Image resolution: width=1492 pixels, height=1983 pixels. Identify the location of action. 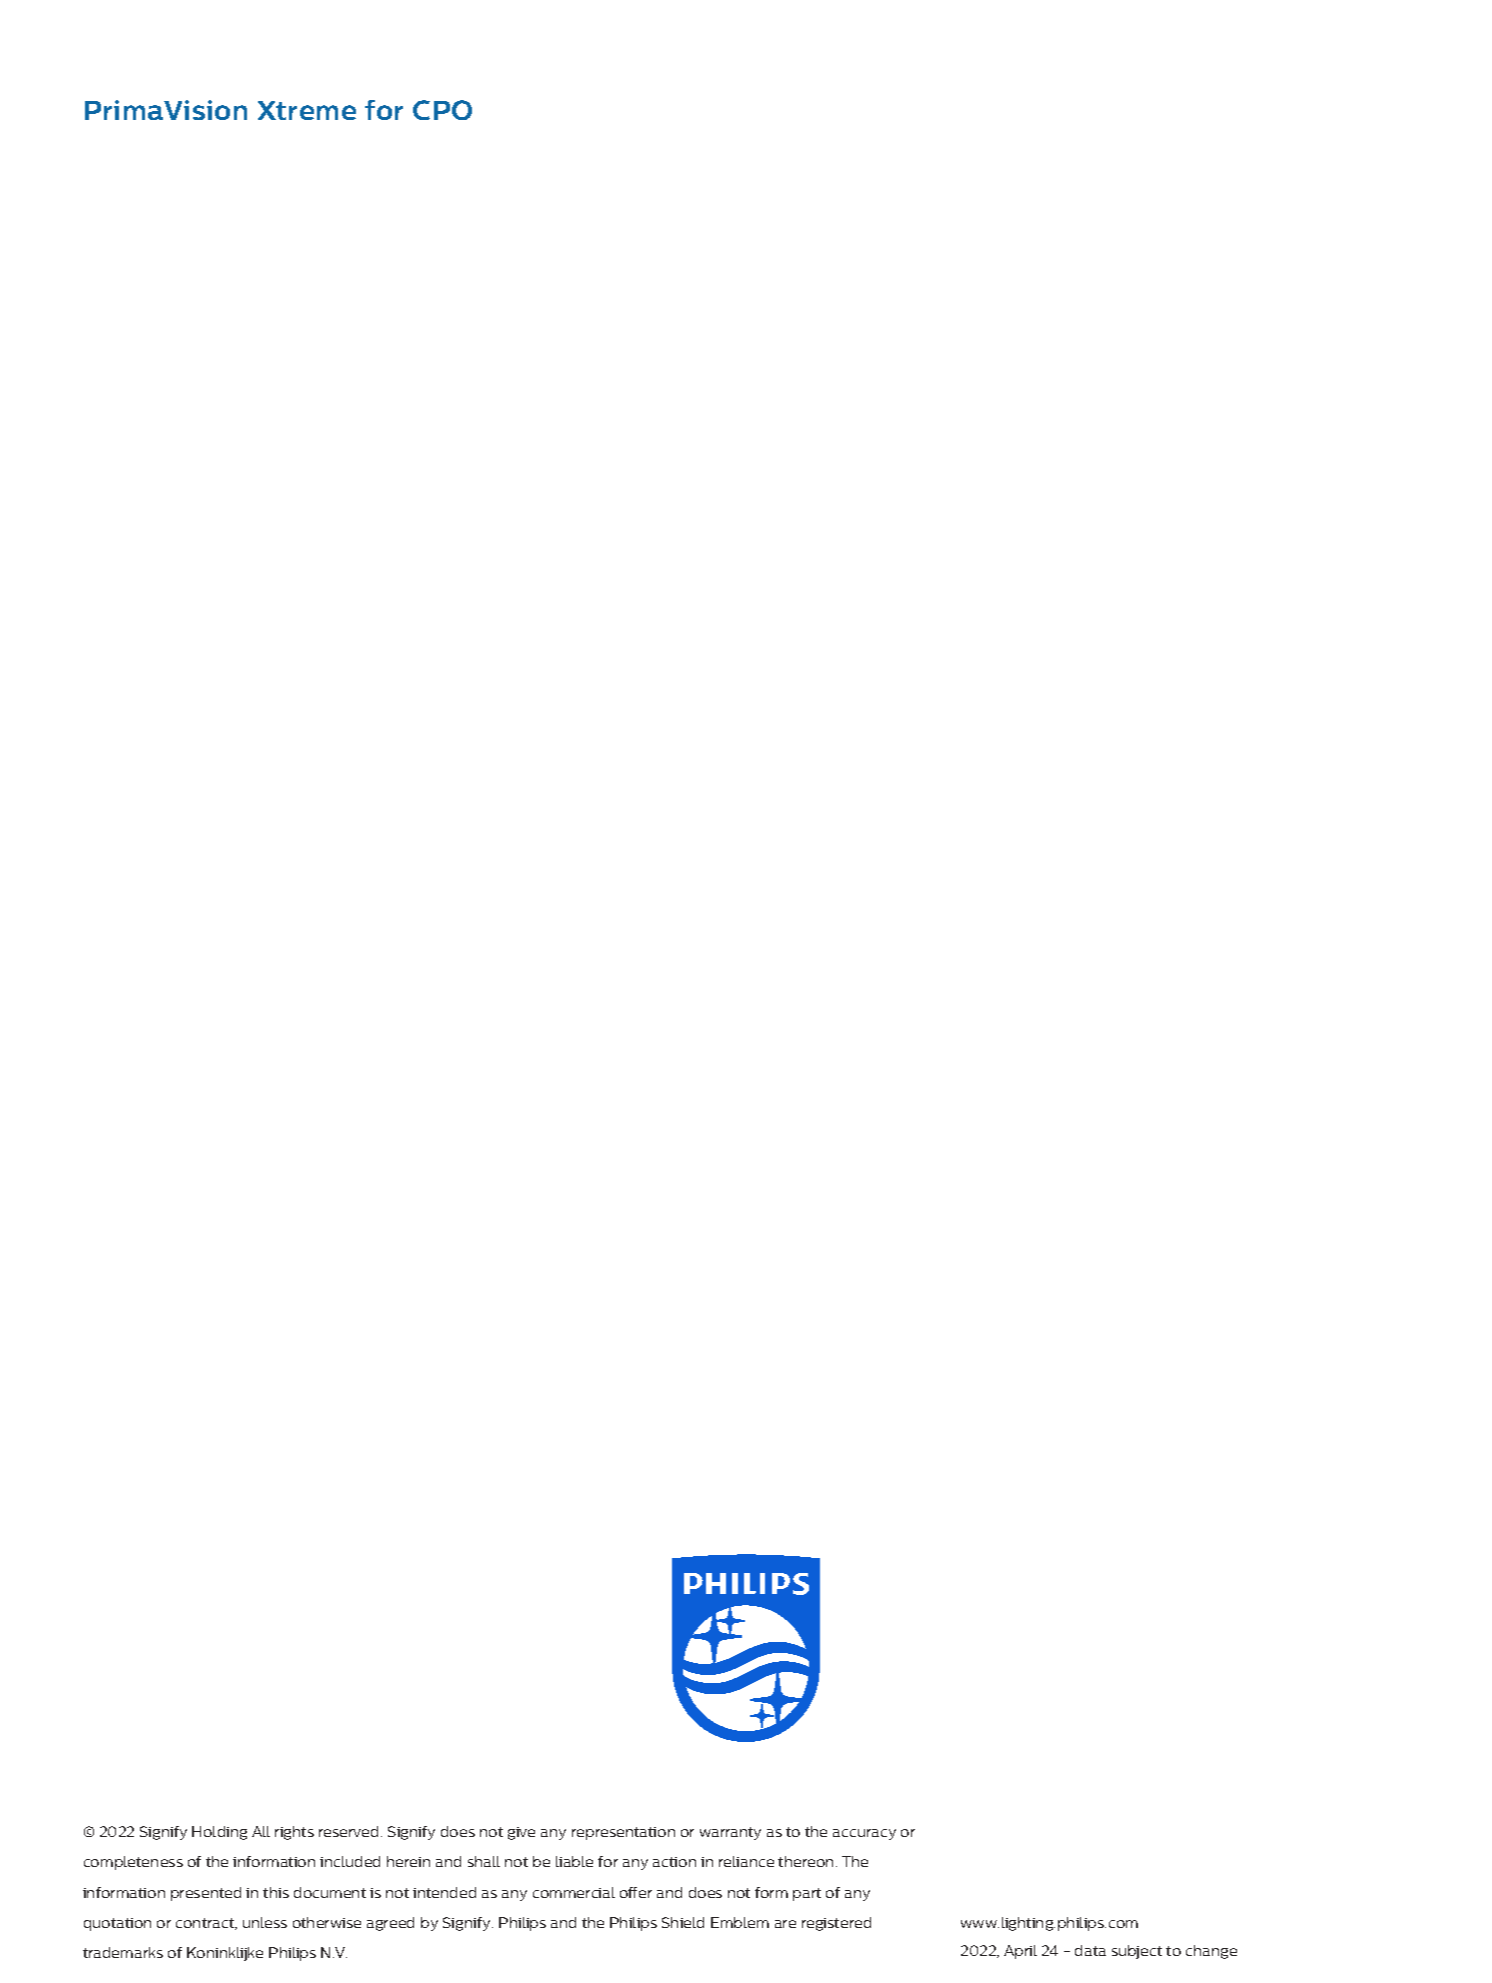
(674, 1862).
